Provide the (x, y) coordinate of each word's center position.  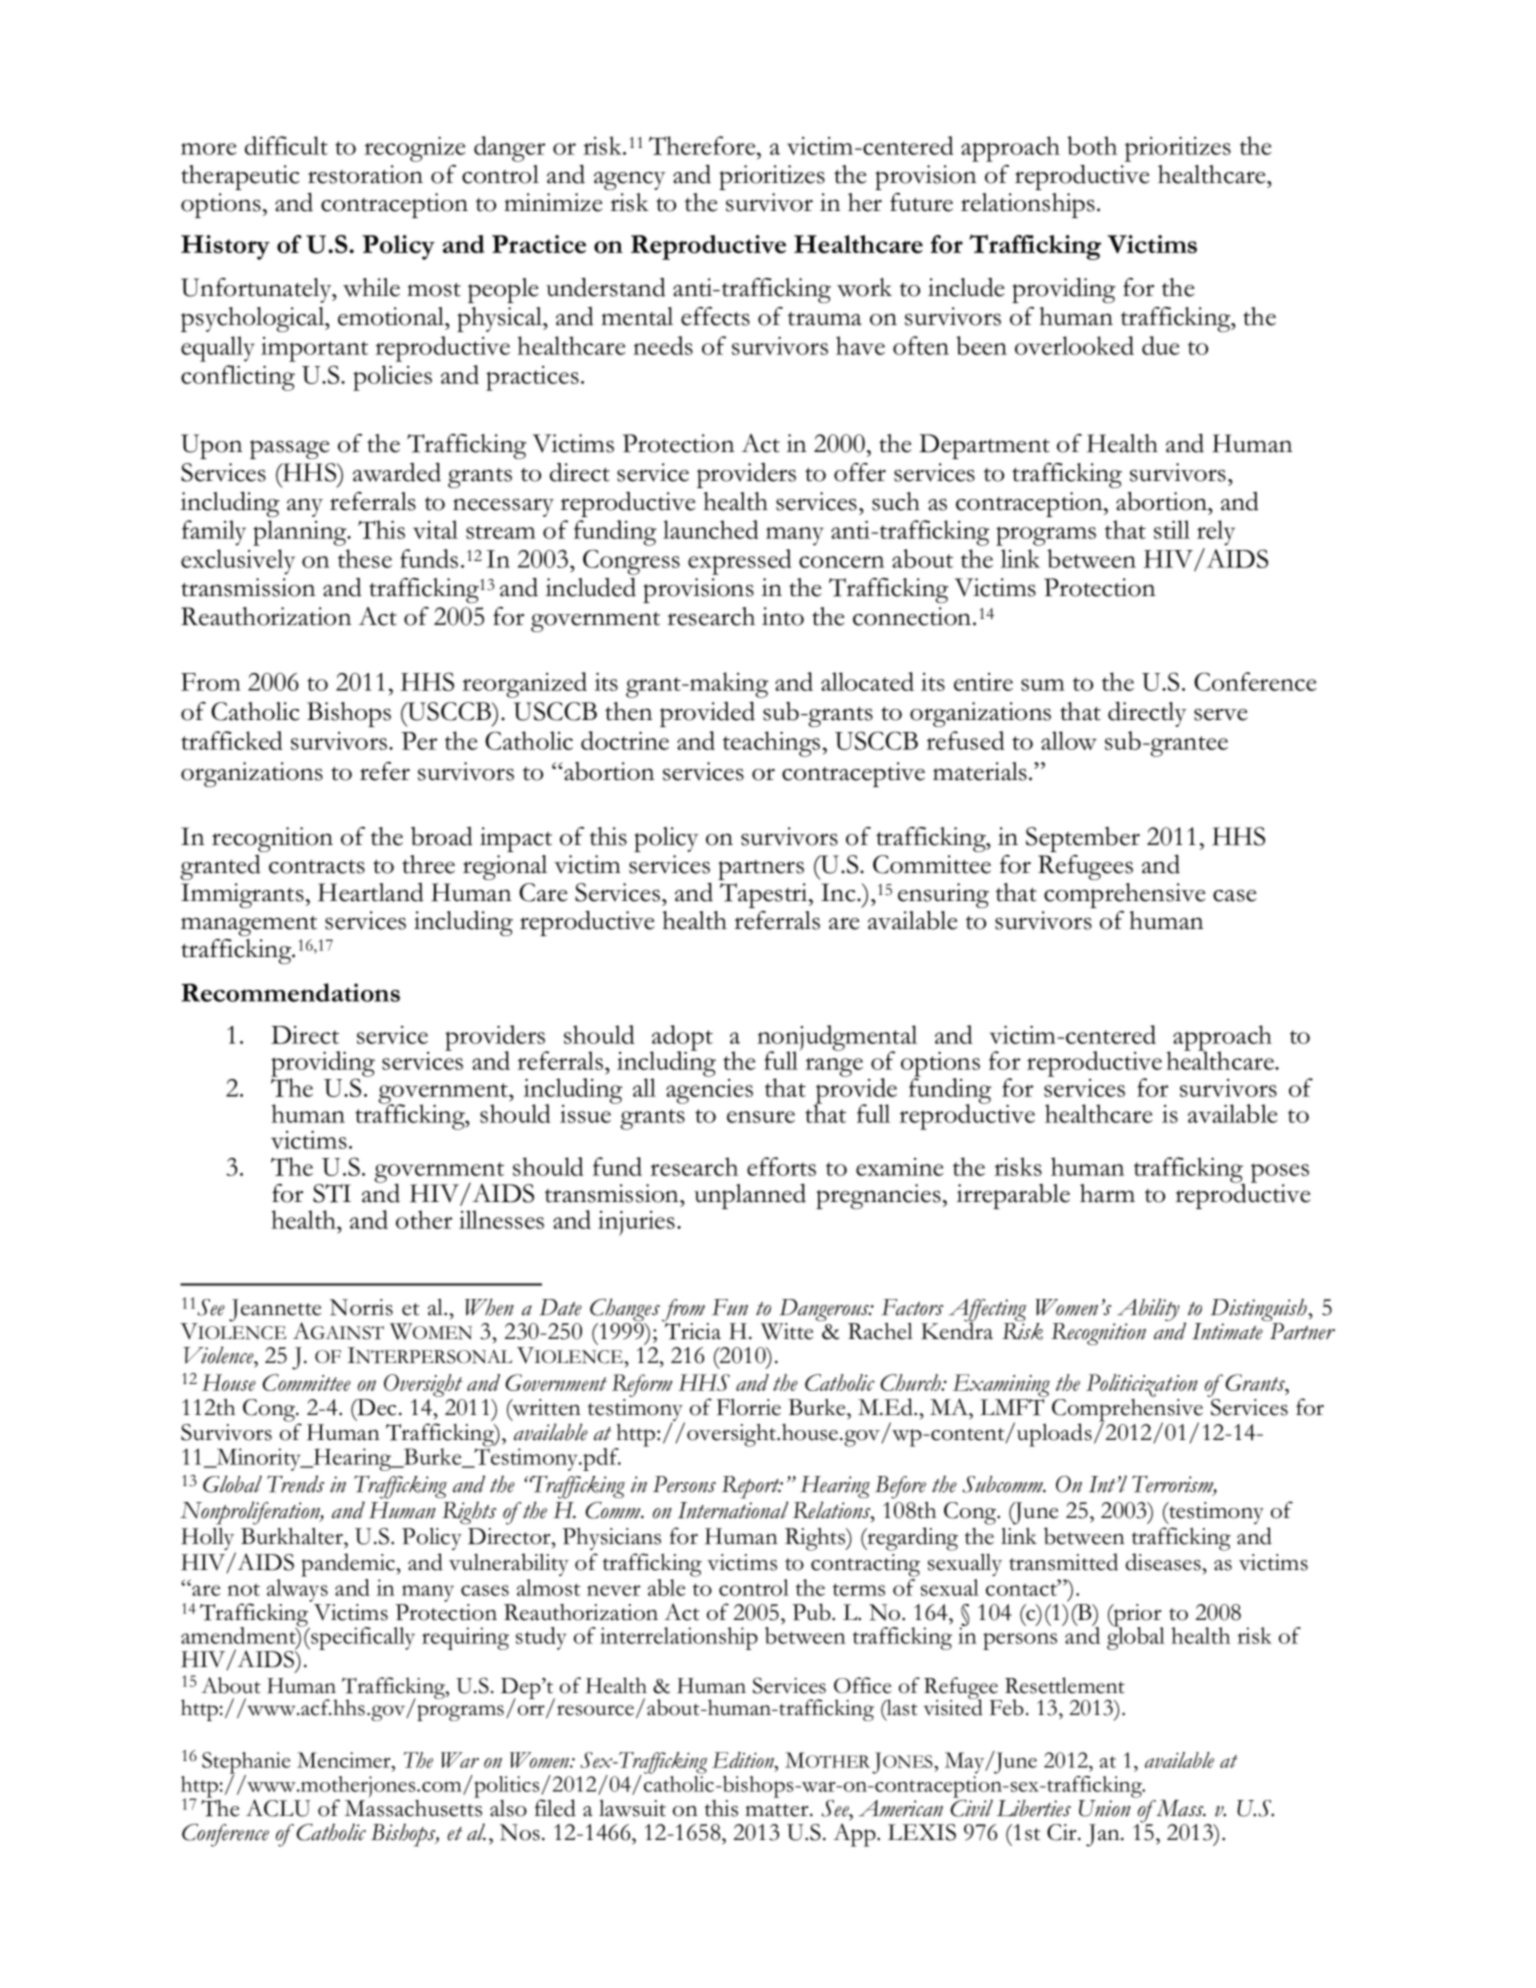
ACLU (278, 1808)
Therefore (703, 145)
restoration (365, 174)
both (1092, 145)
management (249, 926)
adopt (681, 1039)
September (1083, 839)
